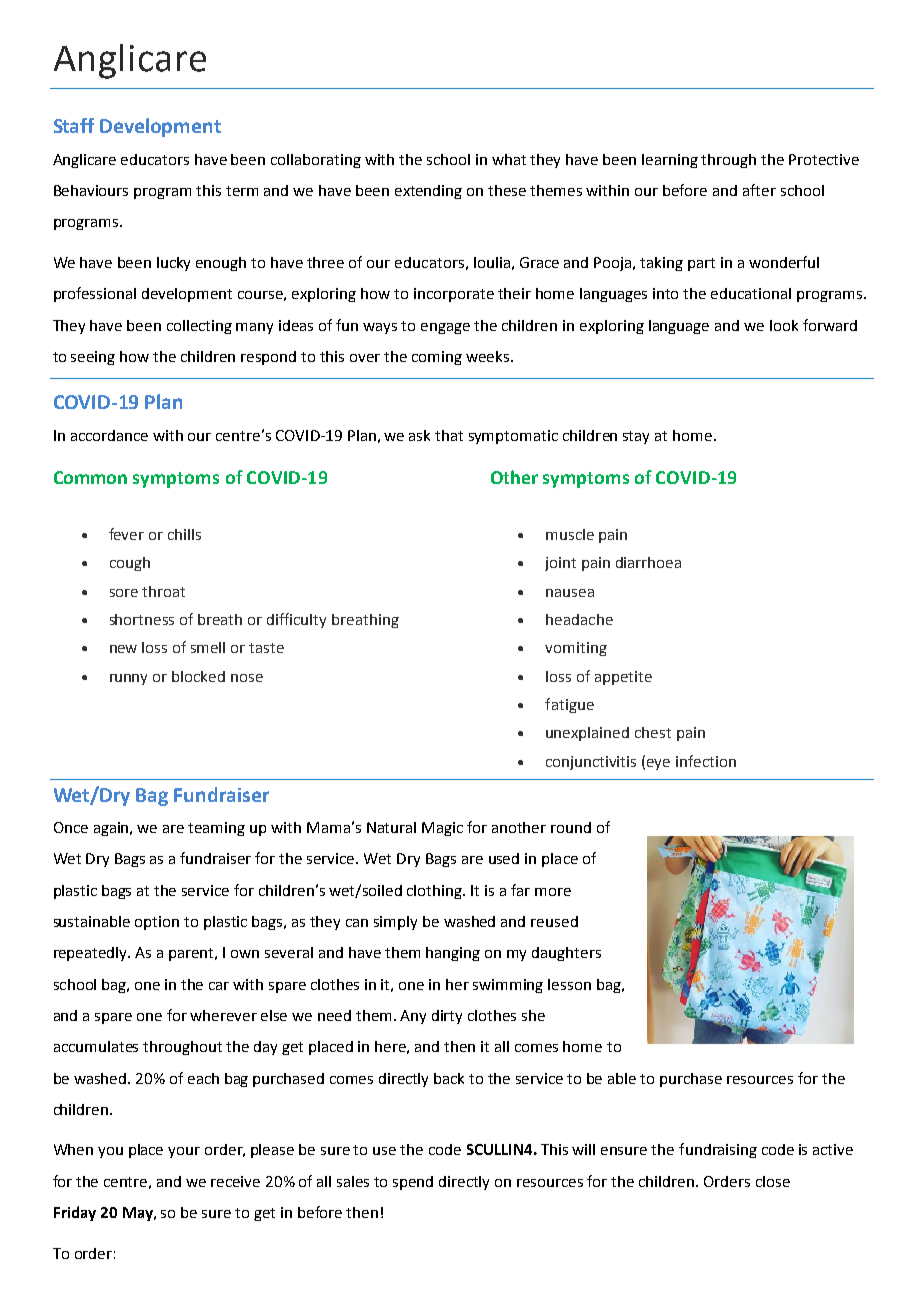 This page has width=924, height=1308. What do you see at coordinates (759, 190) in the page?
I see `after` at bounding box center [759, 190].
